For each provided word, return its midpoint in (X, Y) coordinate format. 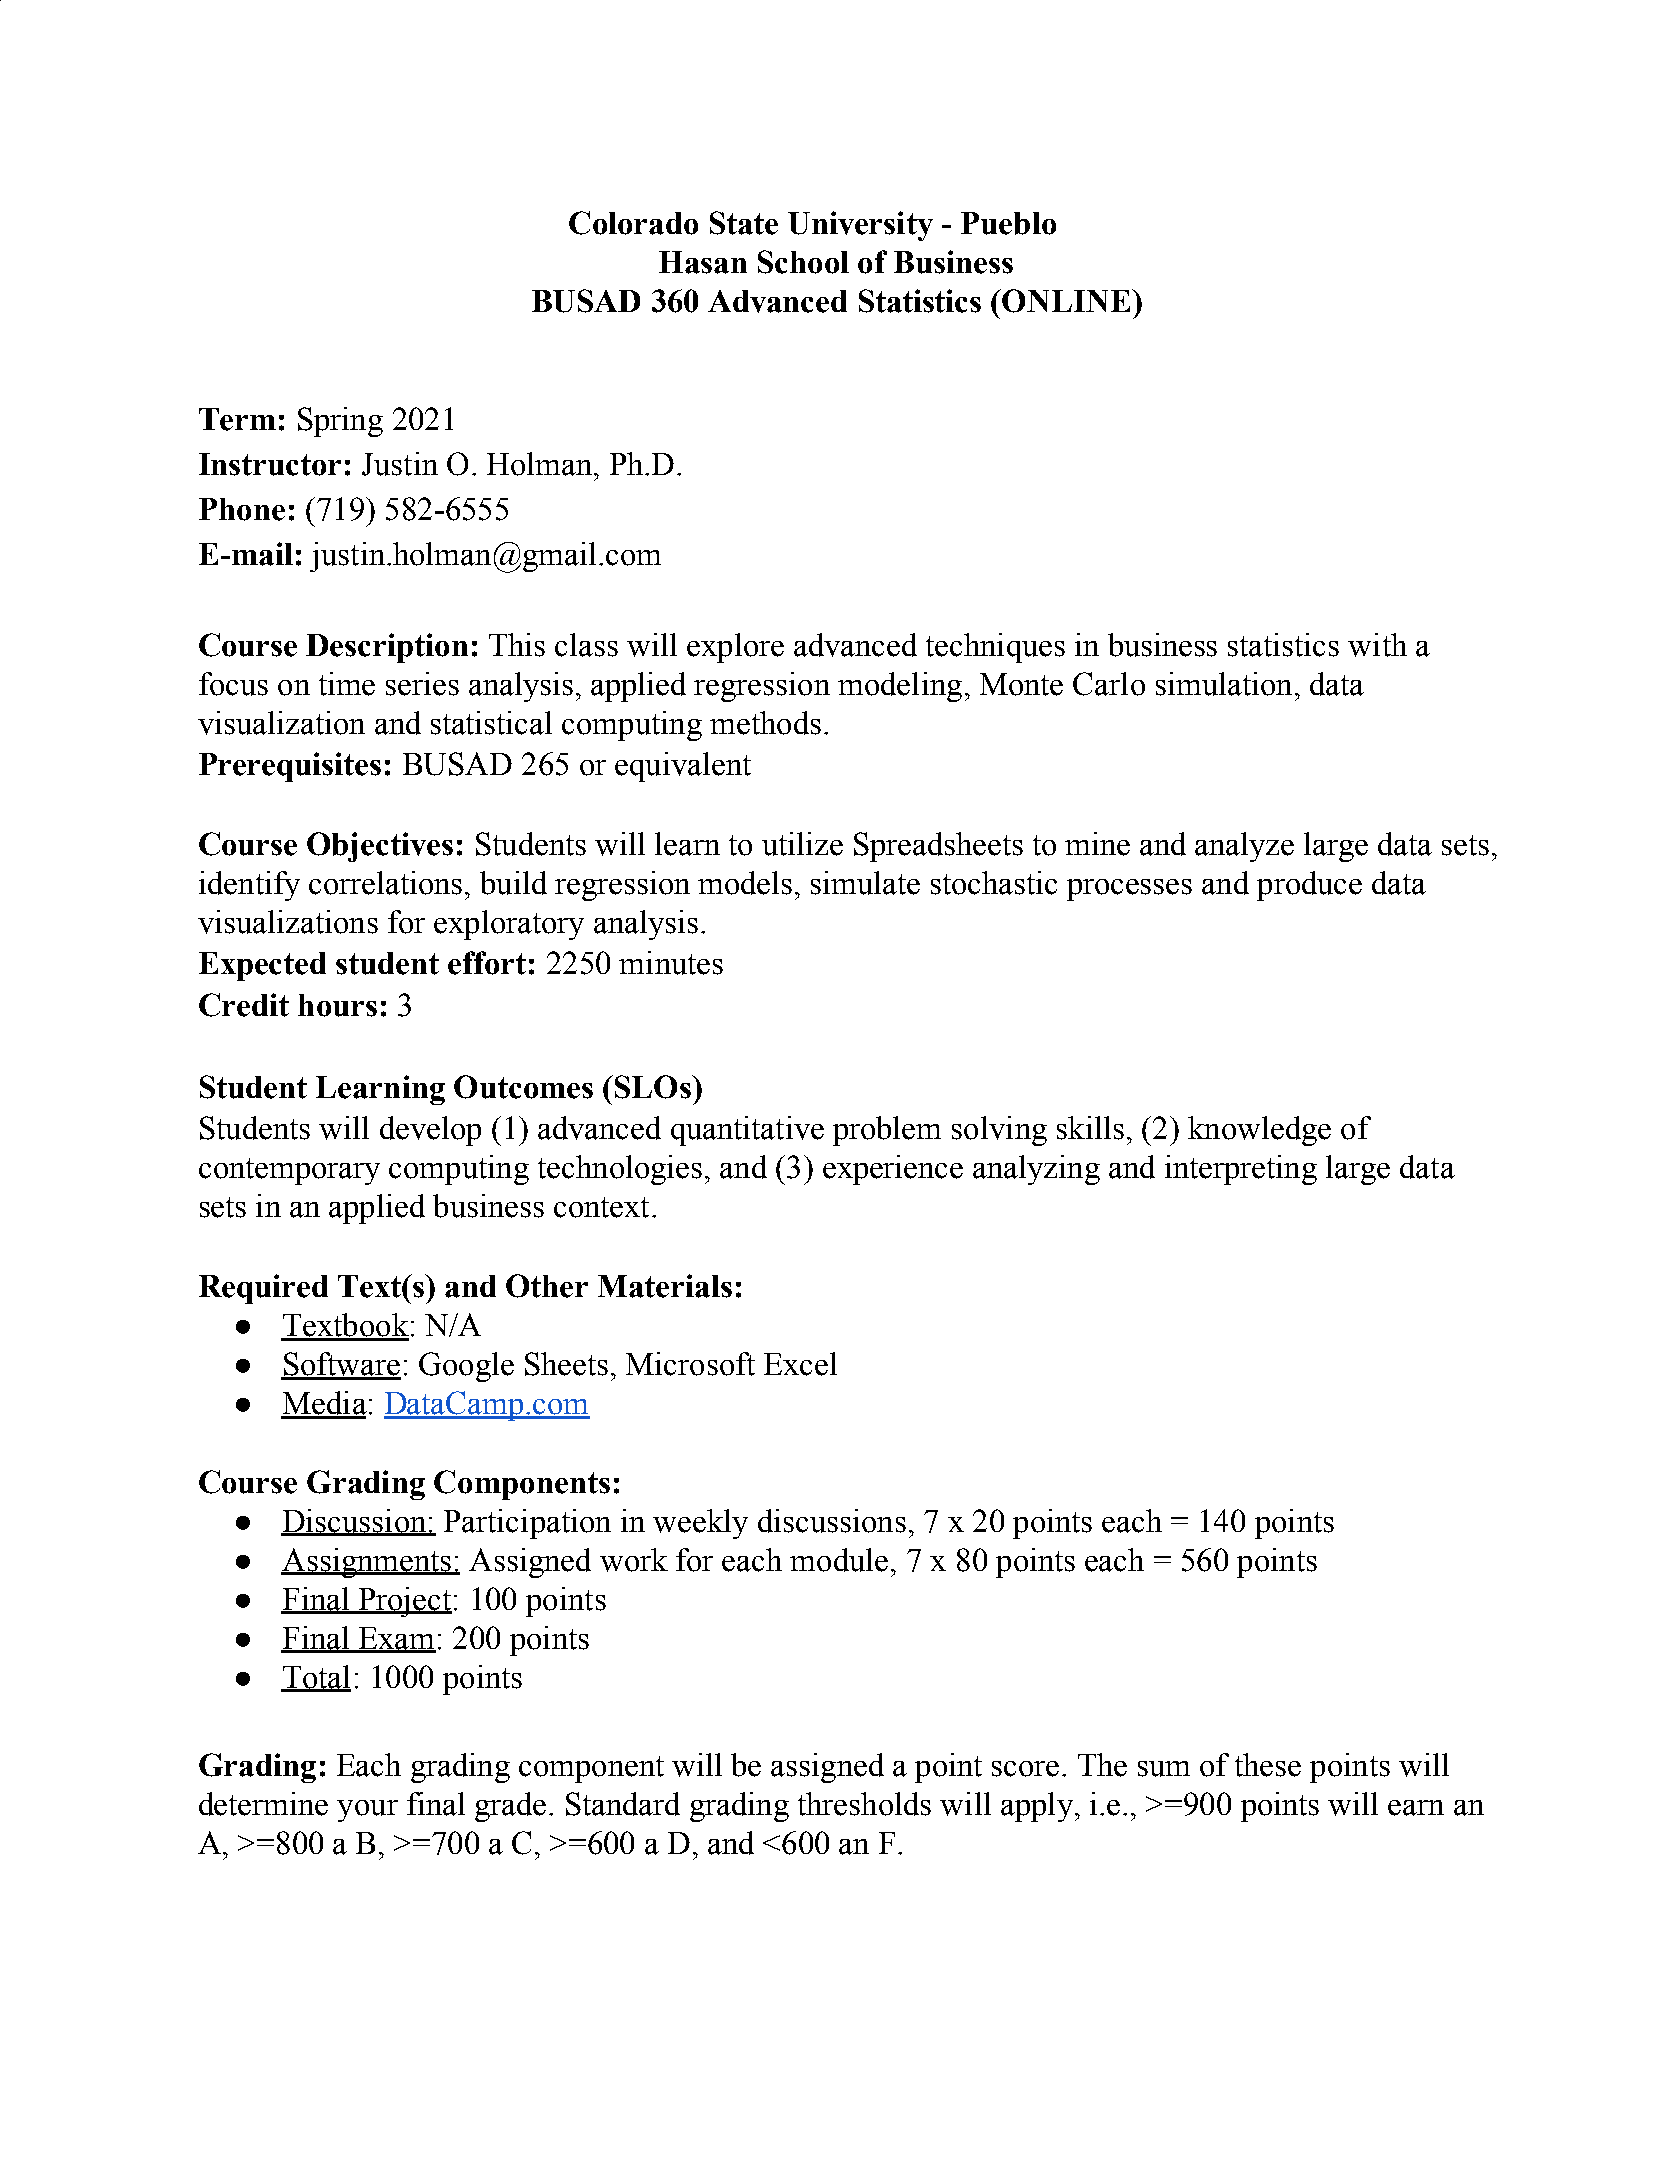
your (367, 1811)
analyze (1244, 847)
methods (765, 723)
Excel (800, 1364)
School (803, 262)
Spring (340, 422)
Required (263, 1289)
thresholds (864, 1804)
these (1268, 1765)
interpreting (1241, 1170)
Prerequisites (290, 767)
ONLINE (1067, 301)
